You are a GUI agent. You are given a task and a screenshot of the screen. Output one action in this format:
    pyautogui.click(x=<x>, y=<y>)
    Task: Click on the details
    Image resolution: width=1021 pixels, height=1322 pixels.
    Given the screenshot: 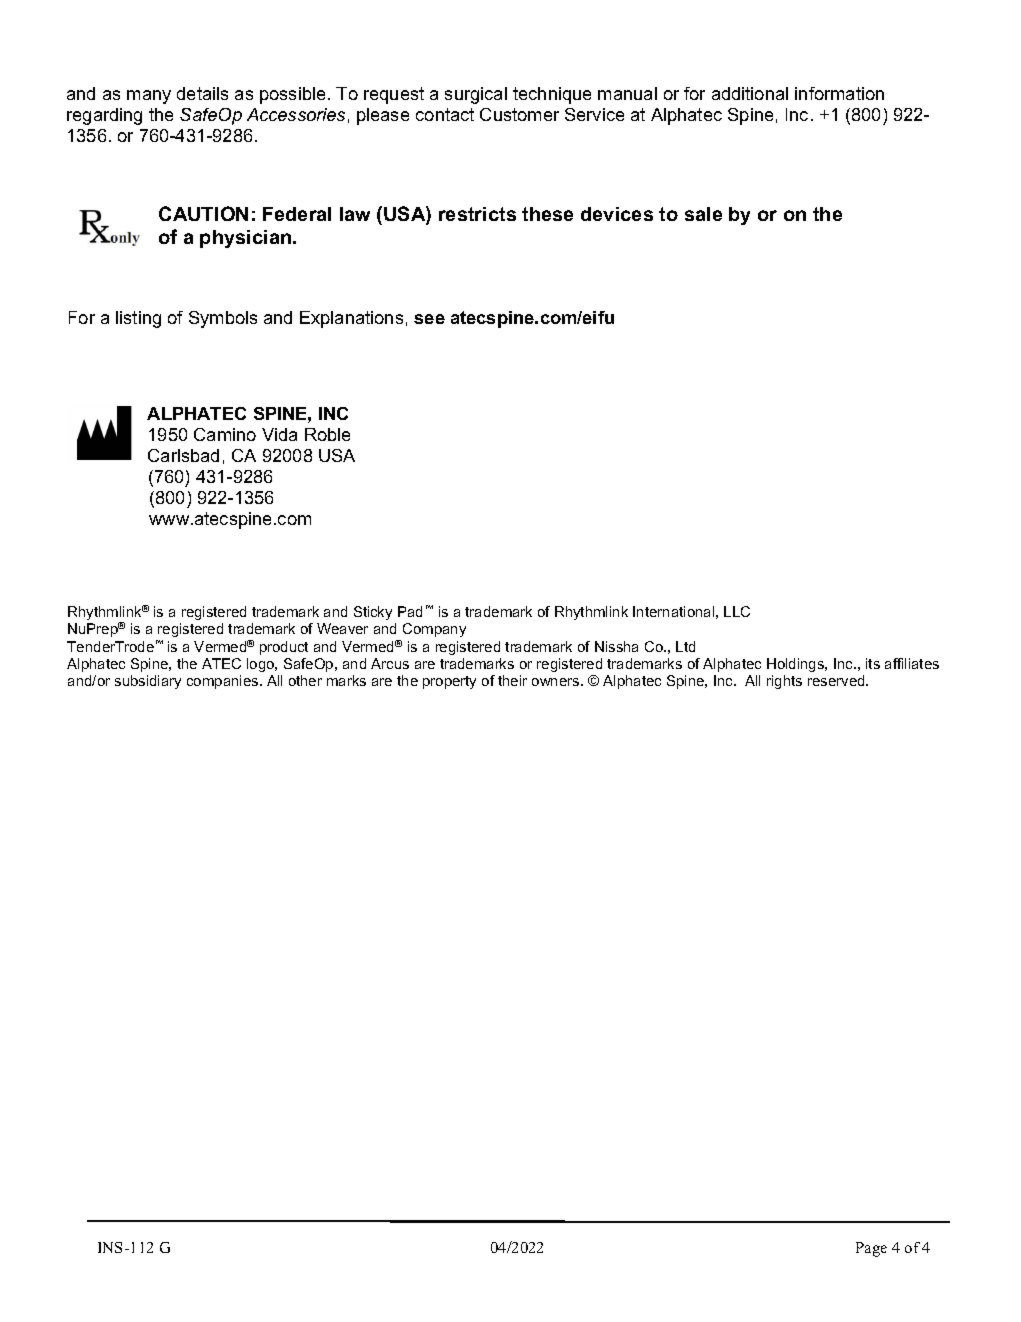 What is the action you would take?
    pyautogui.click(x=202, y=93)
